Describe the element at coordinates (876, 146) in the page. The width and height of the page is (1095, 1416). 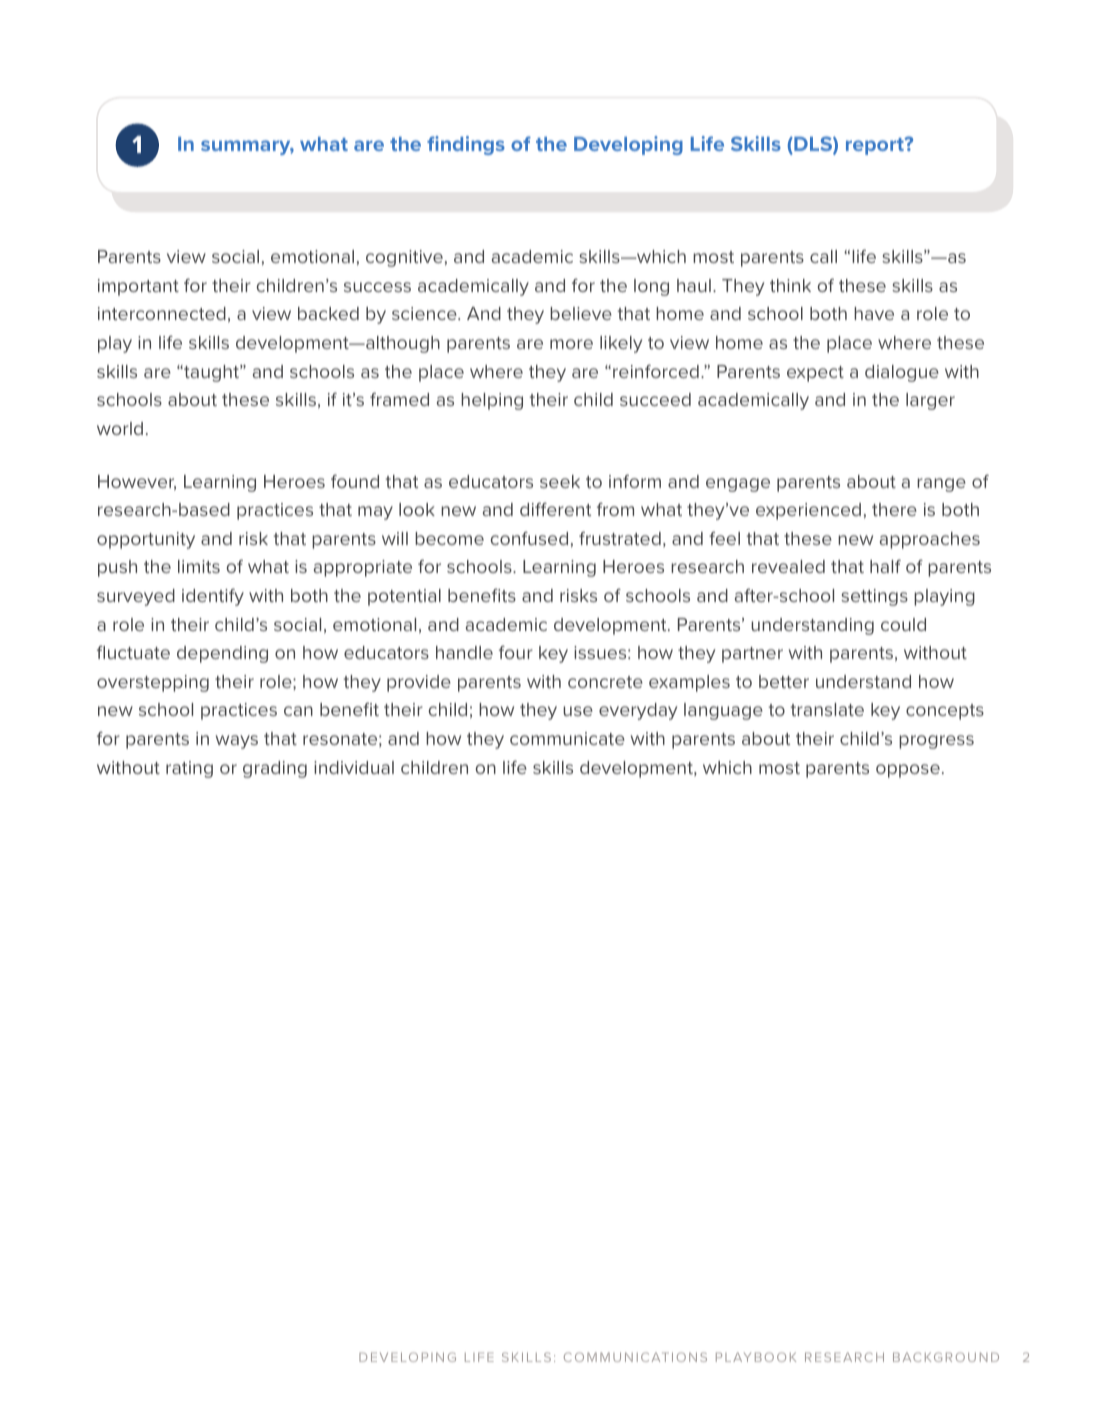
I see `report` at that location.
